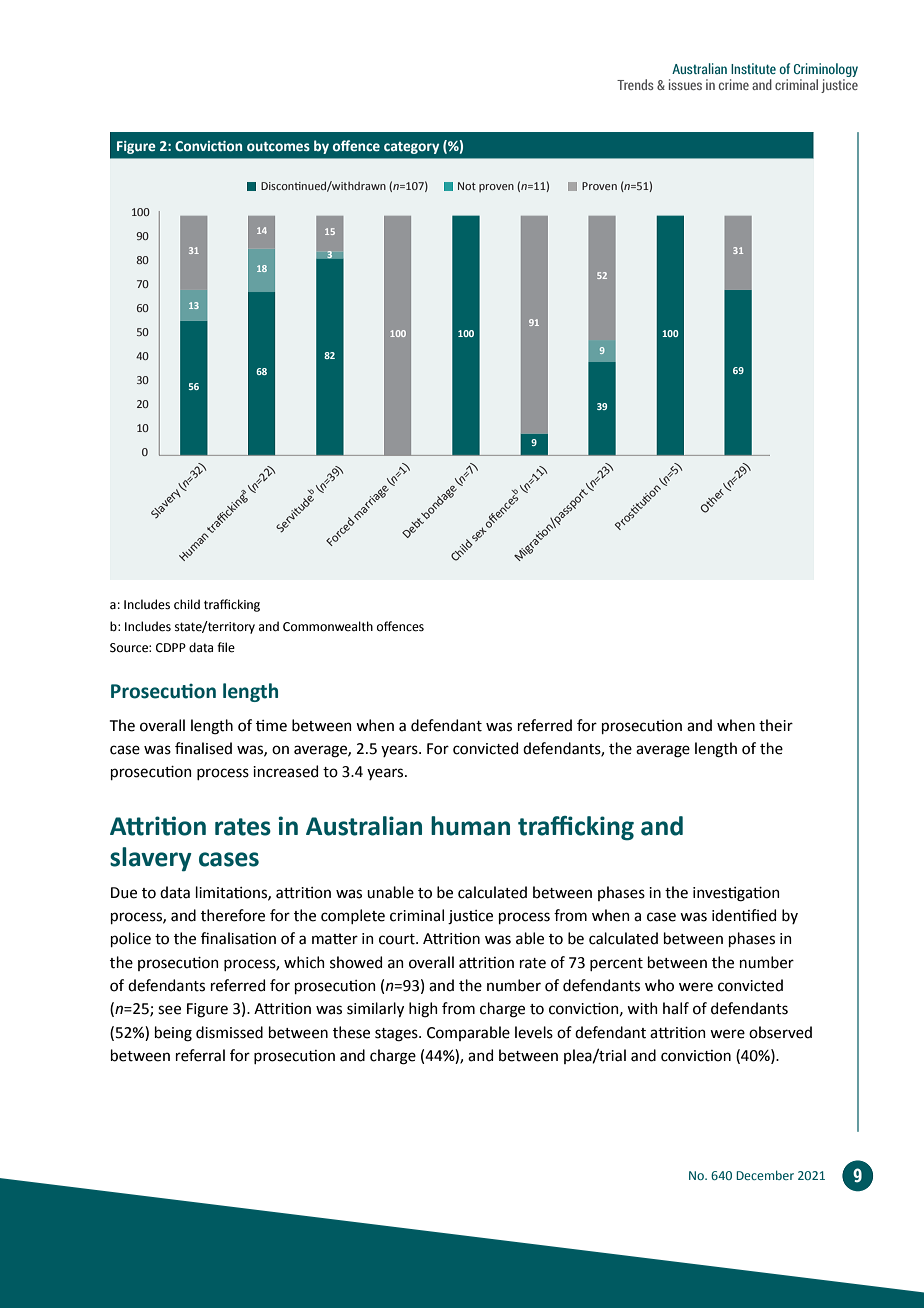 This screenshot has height=1308, width=924. I want to click on crime, so click(734, 84).
